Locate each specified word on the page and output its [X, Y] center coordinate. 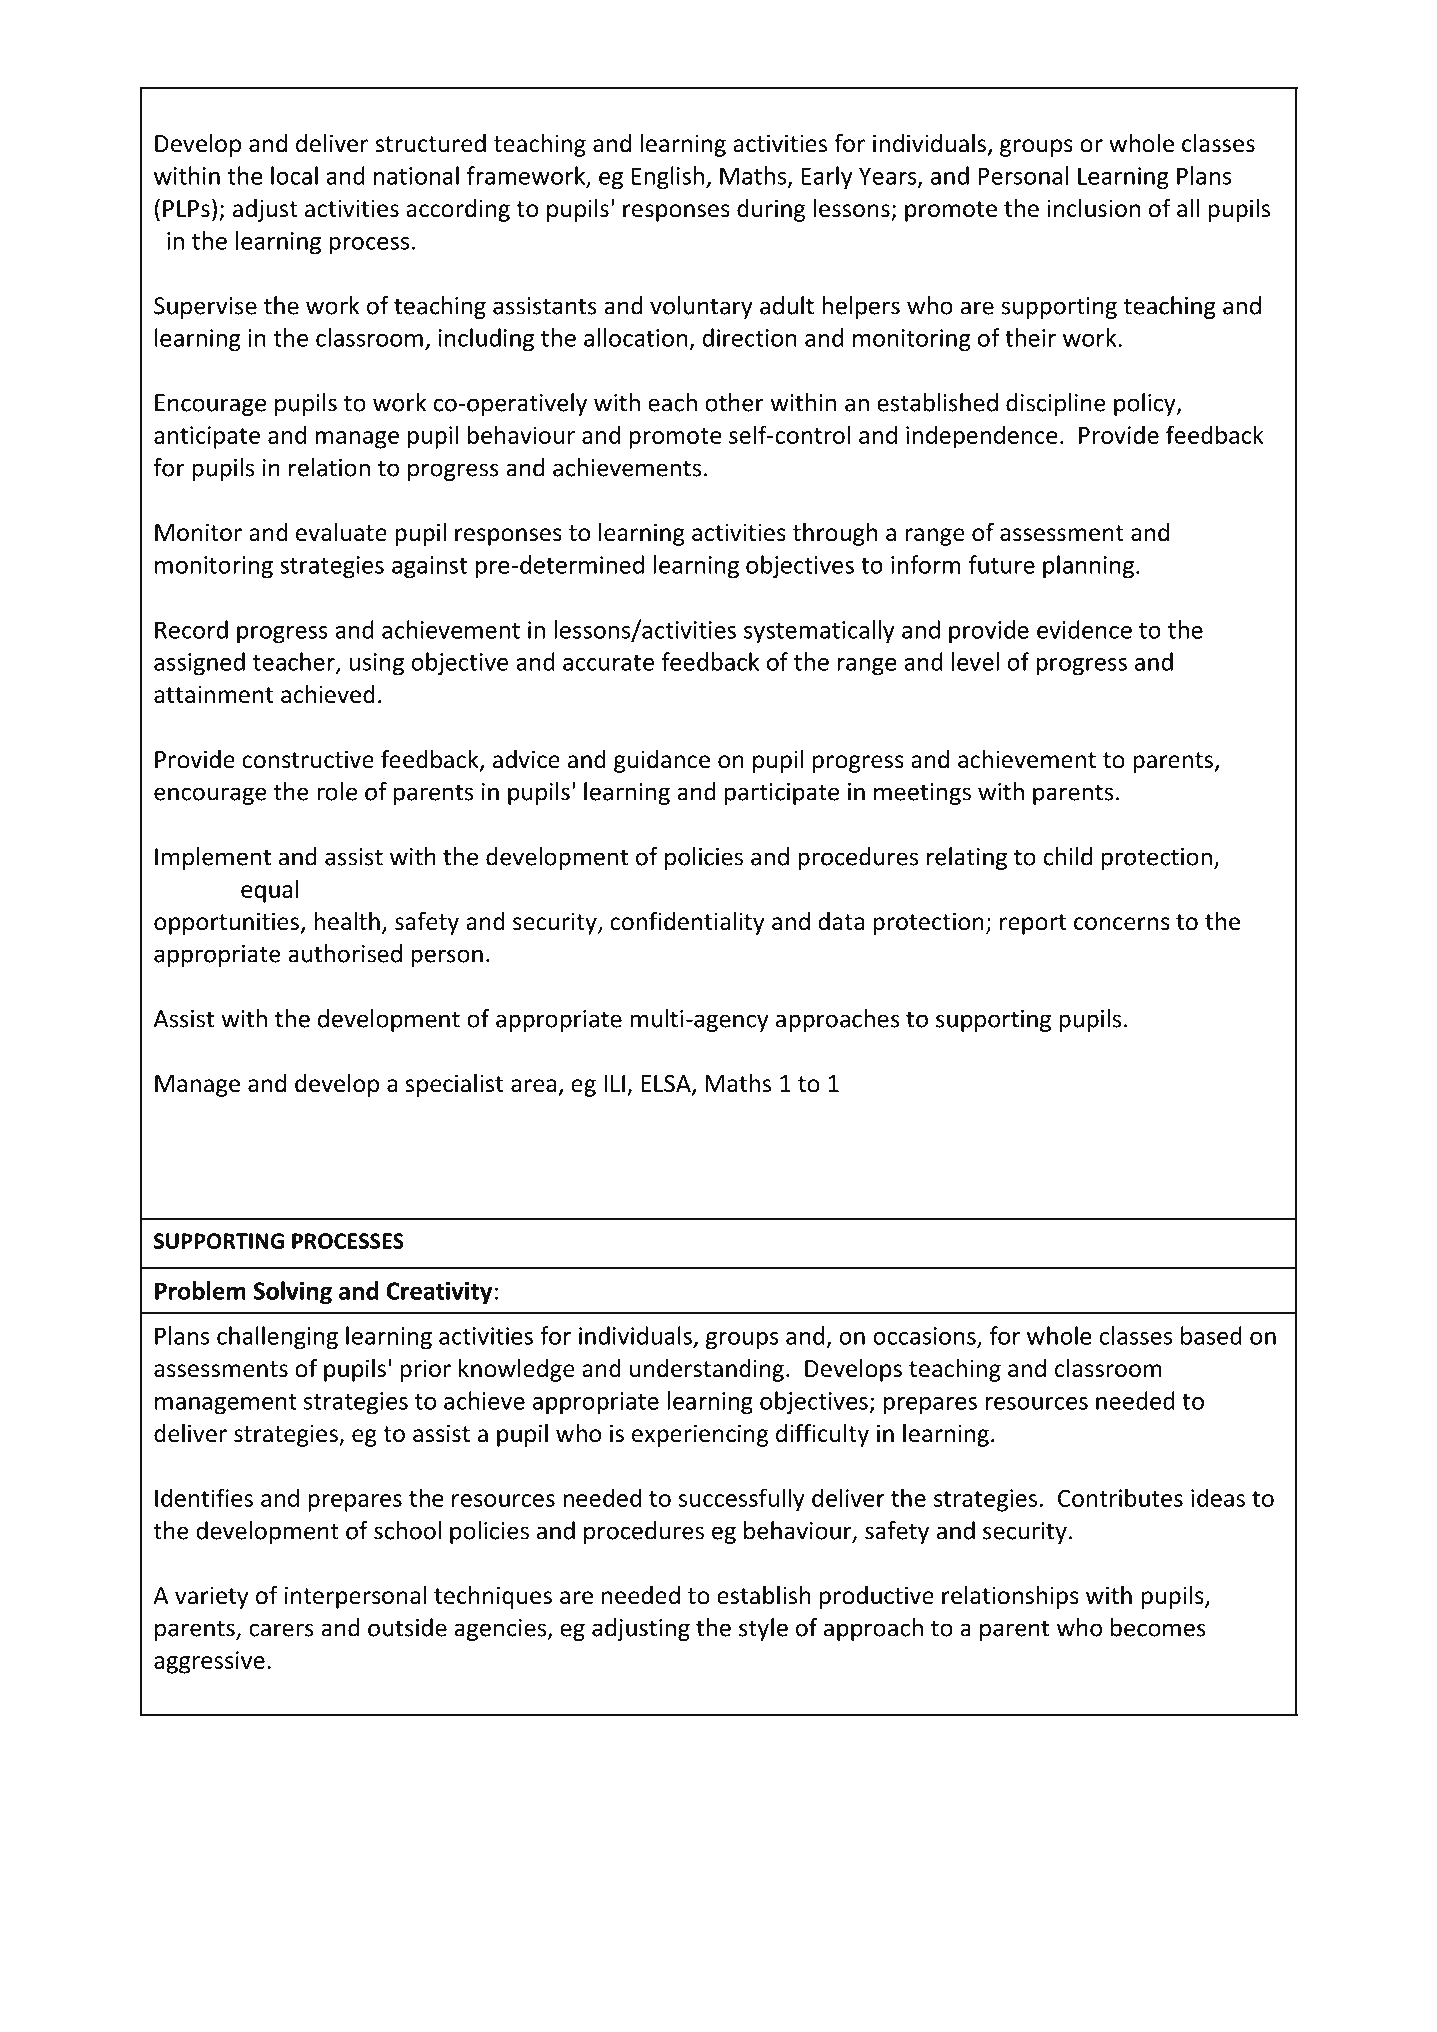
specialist [454, 1085]
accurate [608, 663]
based [1211, 1335]
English [668, 178]
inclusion [1094, 208]
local [294, 175]
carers [281, 1630]
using [376, 664]
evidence [1084, 629]
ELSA [667, 1085]
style [763, 1629]
